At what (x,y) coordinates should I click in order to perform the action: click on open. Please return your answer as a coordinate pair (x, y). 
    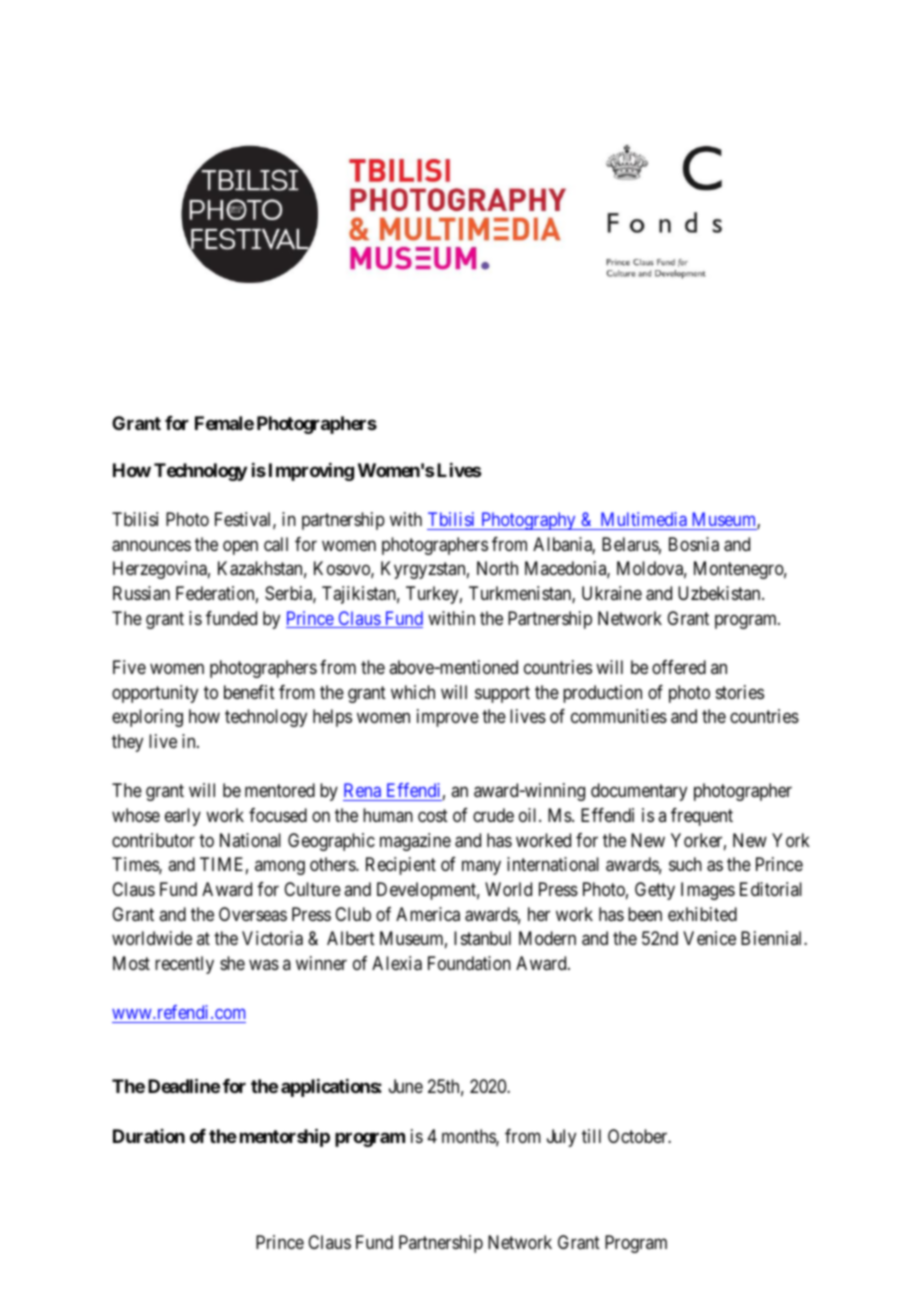
    Looking at the image, I should click on (240, 547).
